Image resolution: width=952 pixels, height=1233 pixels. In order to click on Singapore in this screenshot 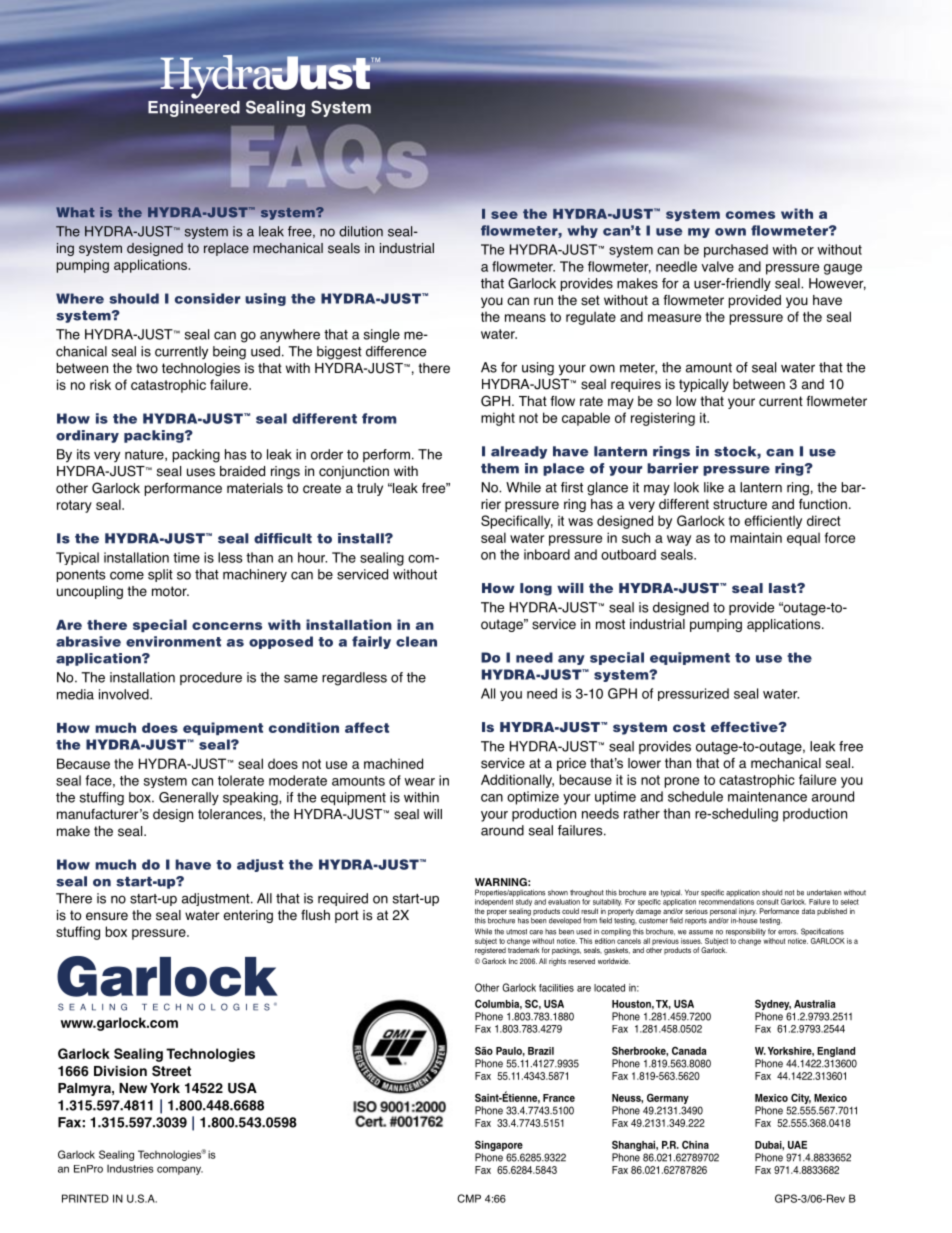, I will do `click(499, 1147)`.
